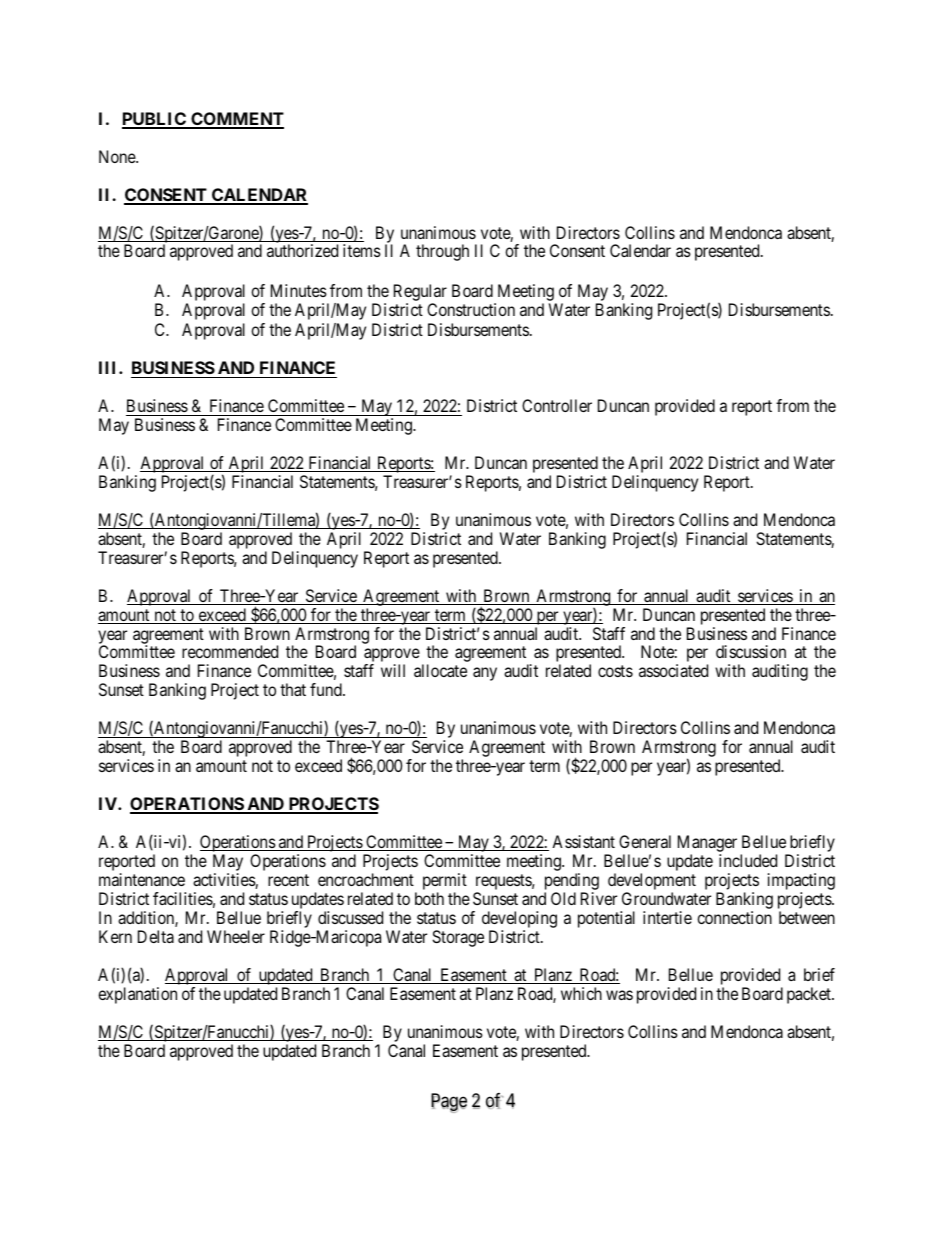 The height and width of the screenshot is (1233, 952). Describe the element at coordinates (673, 670) in the screenshot. I see `associated` at that location.
